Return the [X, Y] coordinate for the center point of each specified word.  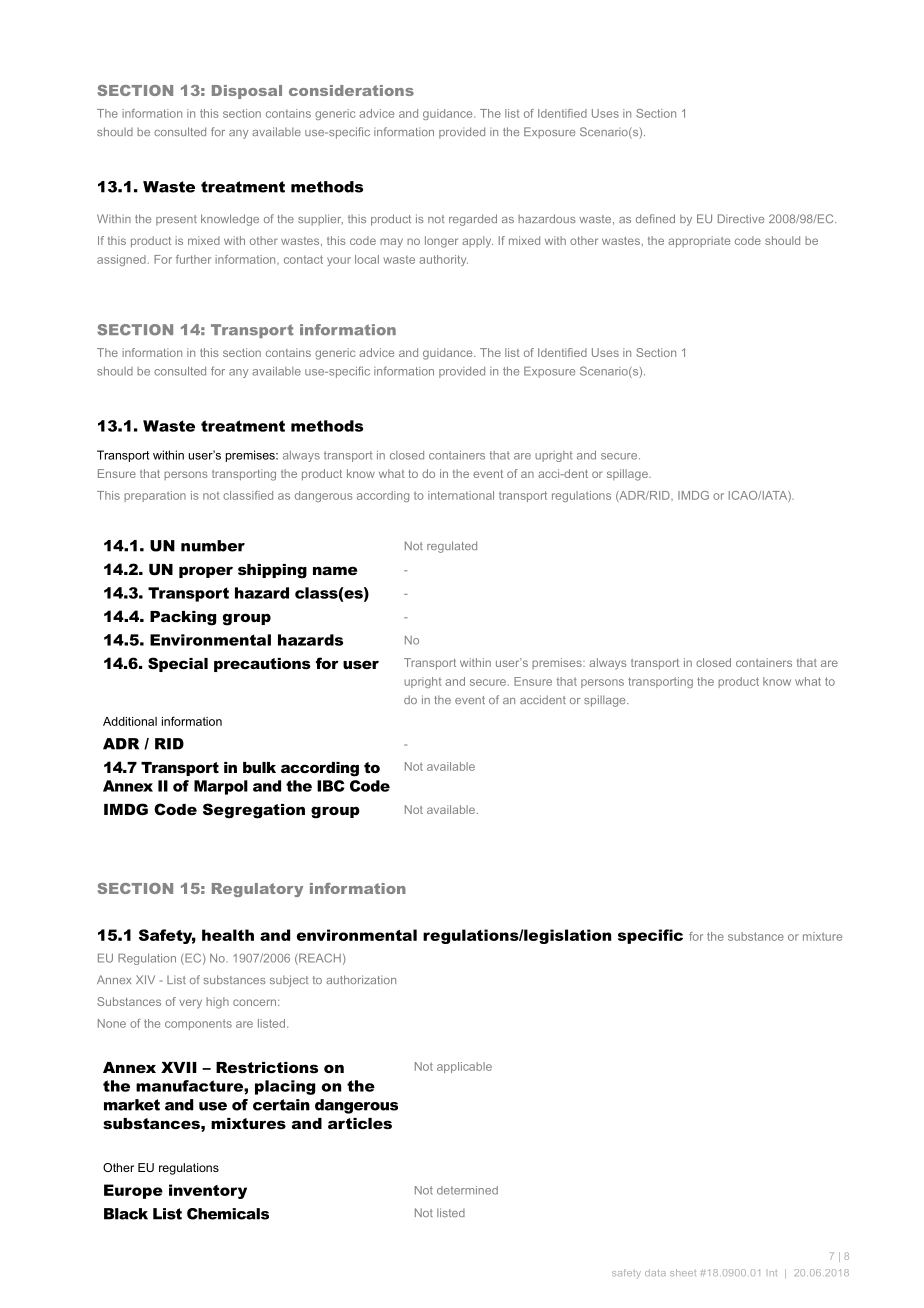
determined [467, 1190]
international [461, 495]
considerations [351, 90]
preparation [155, 496]
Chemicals [228, 1214]
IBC [331, 786]
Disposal [247, 92]
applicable [464, 1067]
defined [655, 218]
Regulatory [257, 890]
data [655, 1272]
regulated [452, 547]
